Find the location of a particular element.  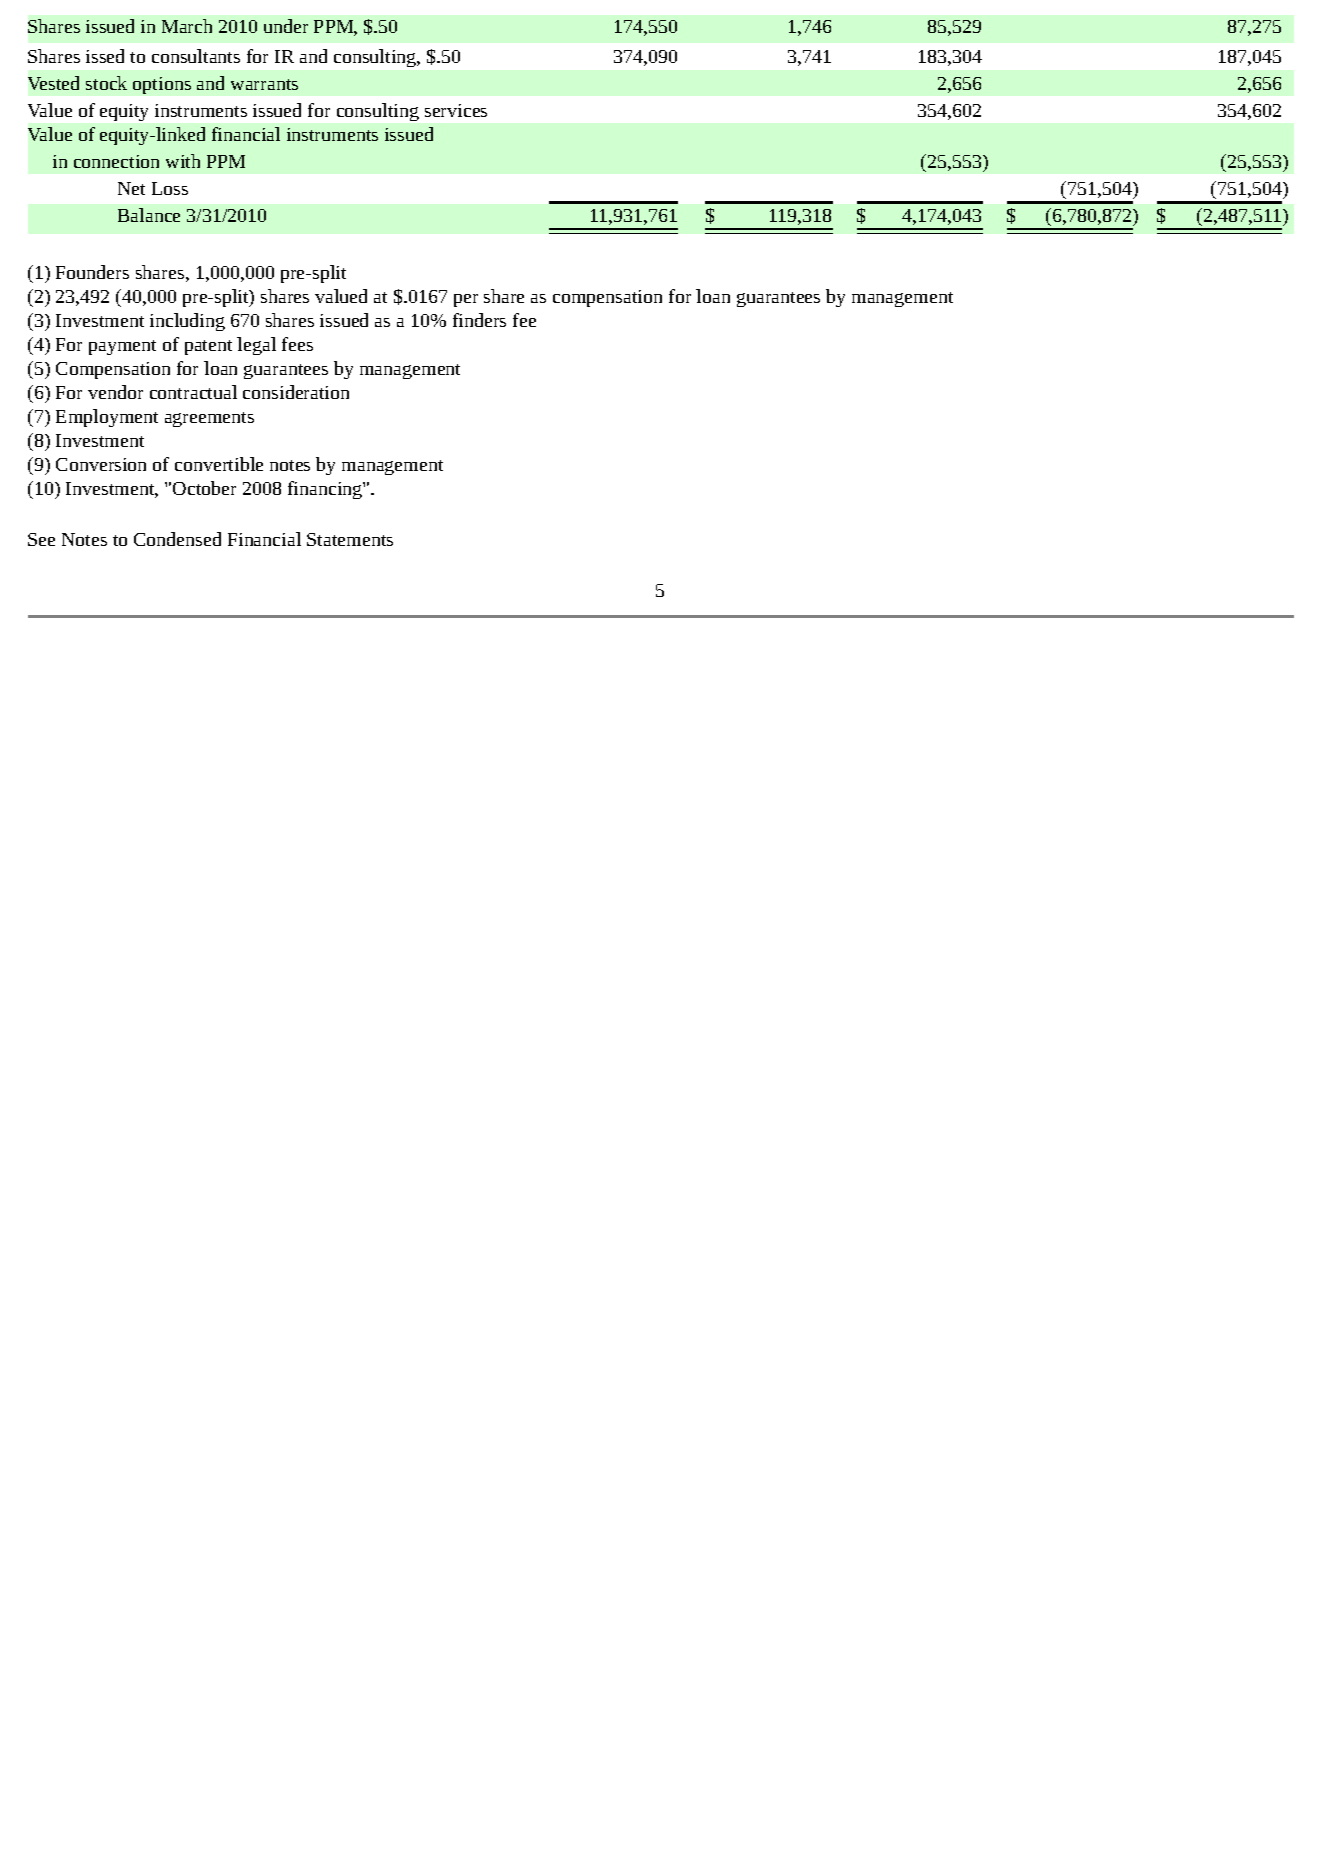

Net is located at coordinates (131, 188).
